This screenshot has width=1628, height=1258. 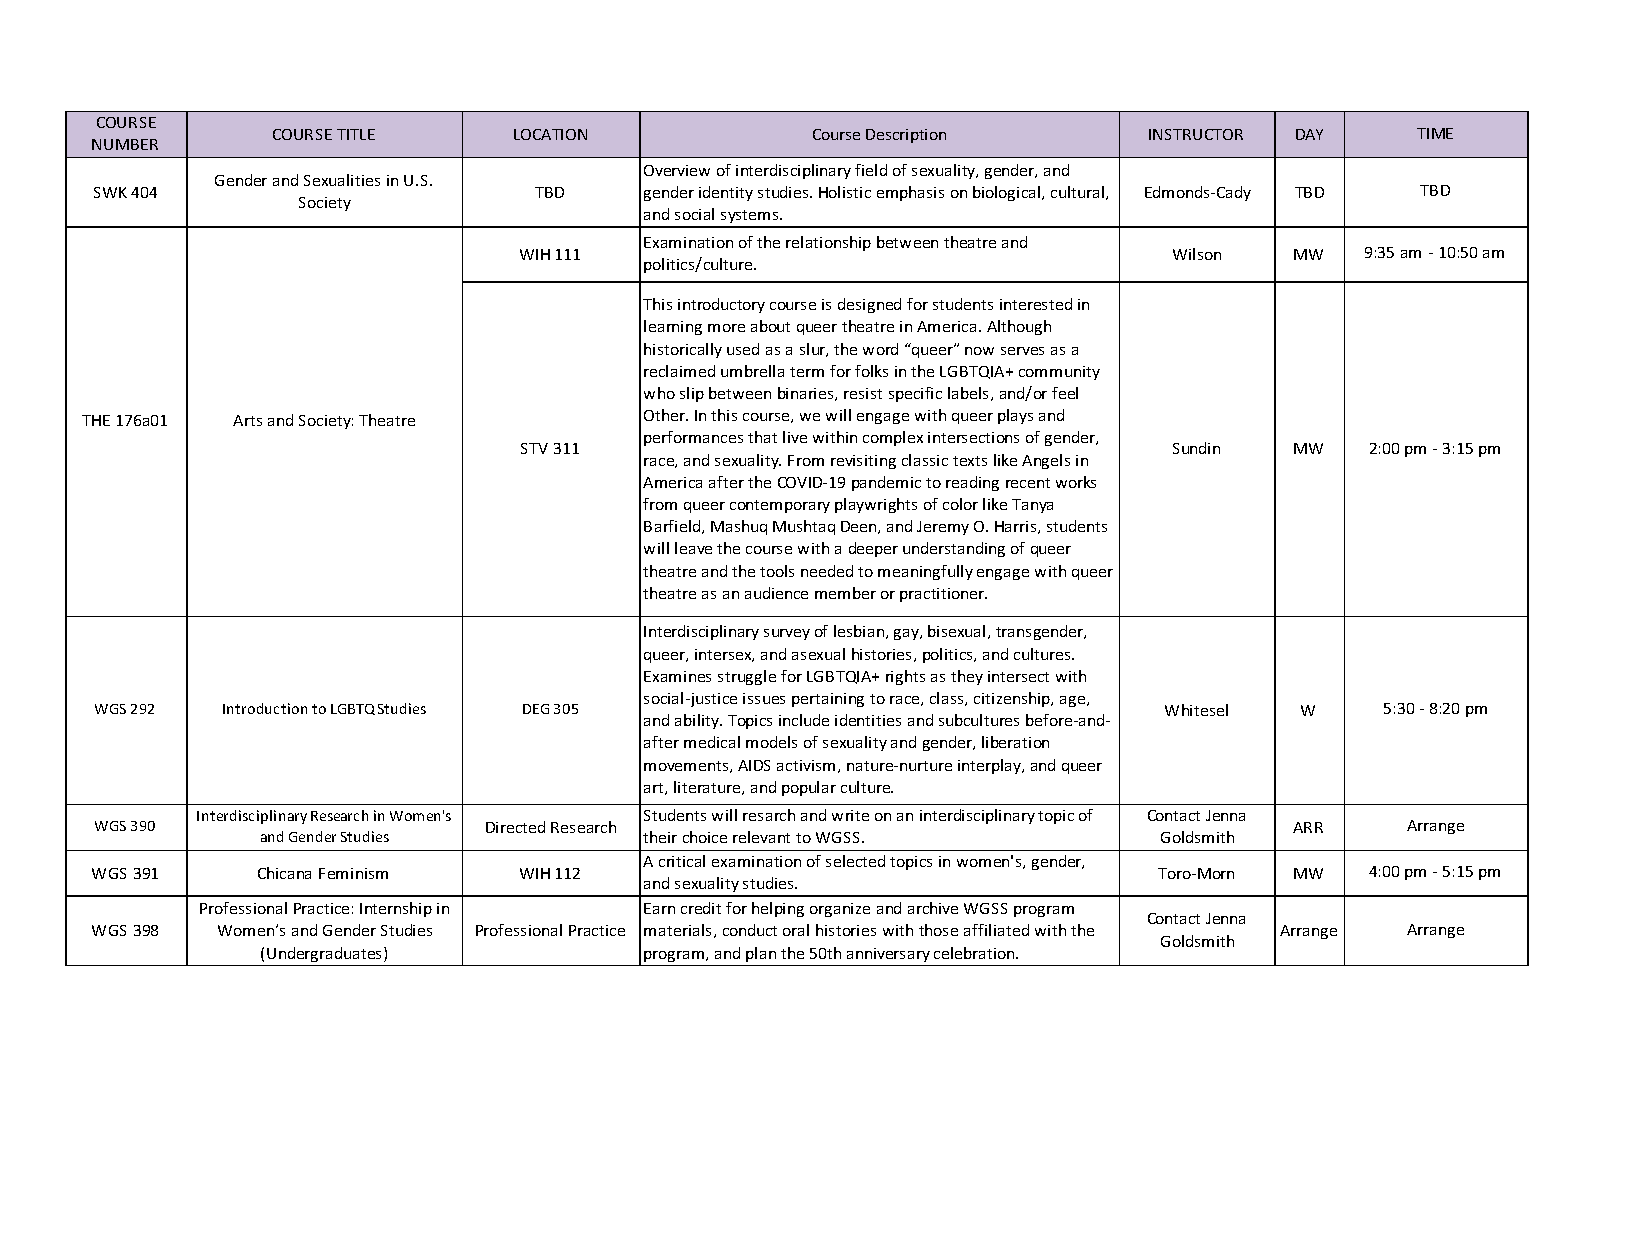 I want to click on Overview, so click(x=677, y=170).
